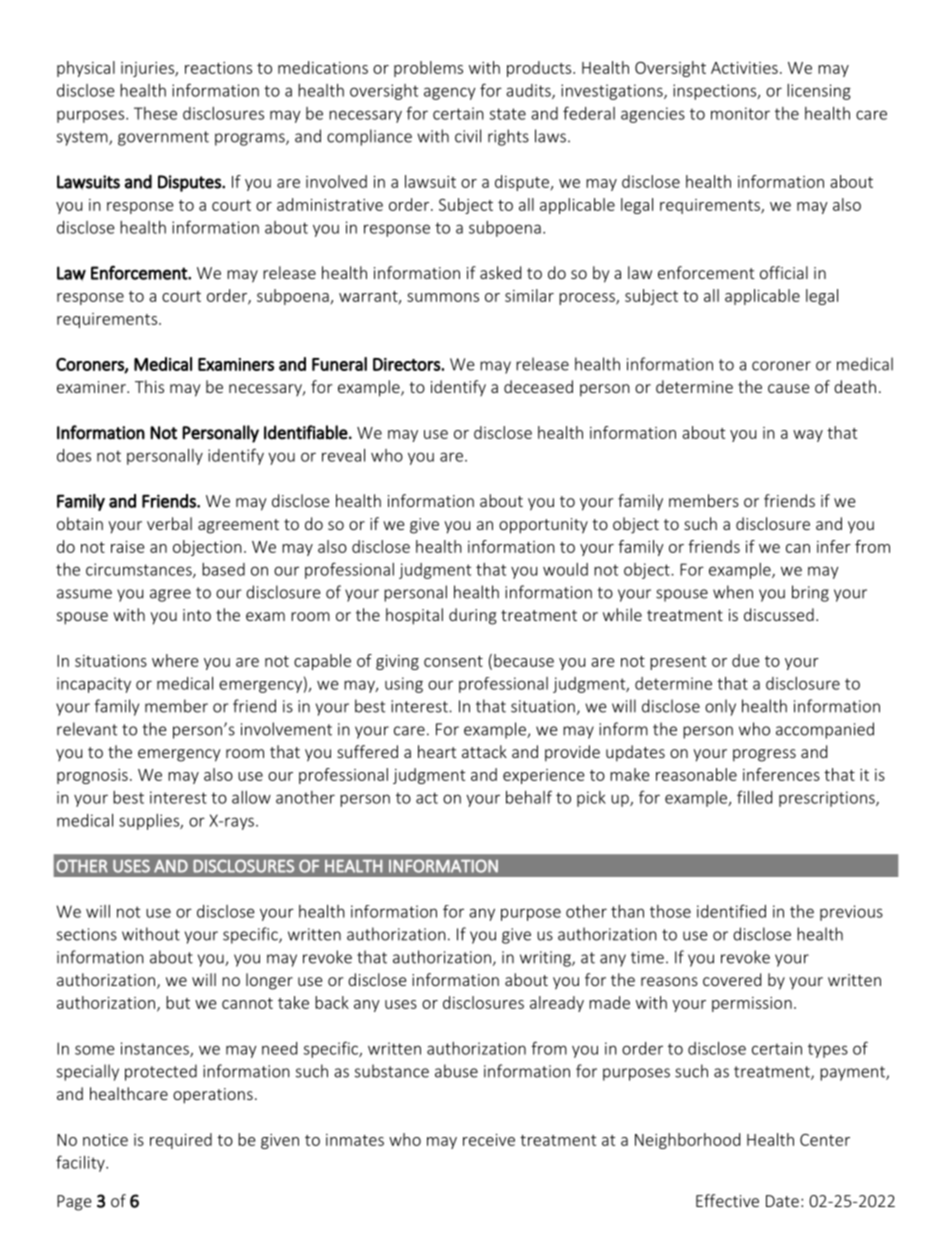 This page has height=1233, width=952. Describe the element at coordinates (450, 93) in the page. I see `agency` at that location.
